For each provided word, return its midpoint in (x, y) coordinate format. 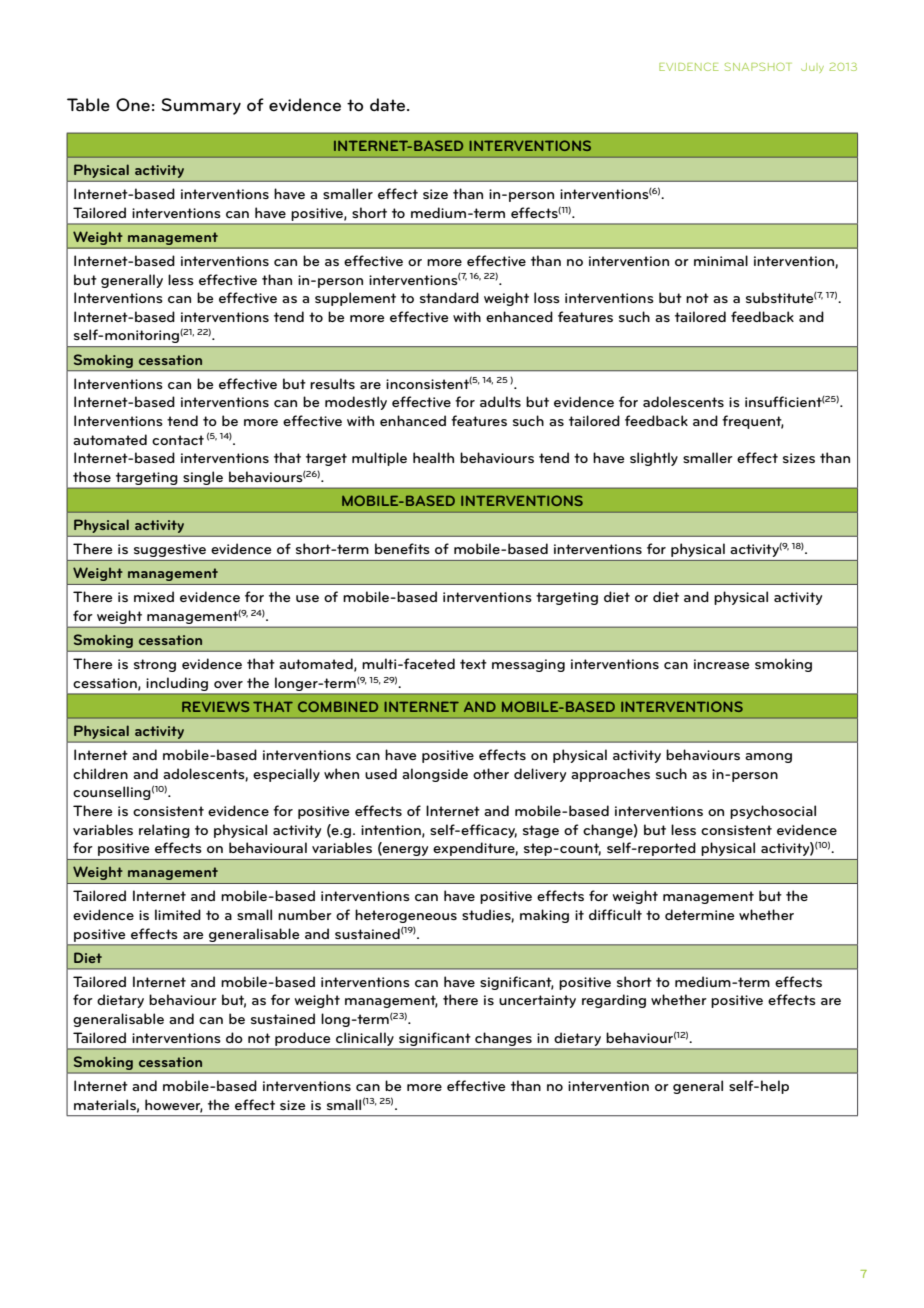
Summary (201, 106)
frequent (753, 422)
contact (178, 440)
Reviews (215, 706)
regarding (614, 1001)
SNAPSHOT (758, 66)
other (491, 773)
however (174, 1105)
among (768, 758)
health (433, 457)
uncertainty (537, 1001)
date (387, 105)
